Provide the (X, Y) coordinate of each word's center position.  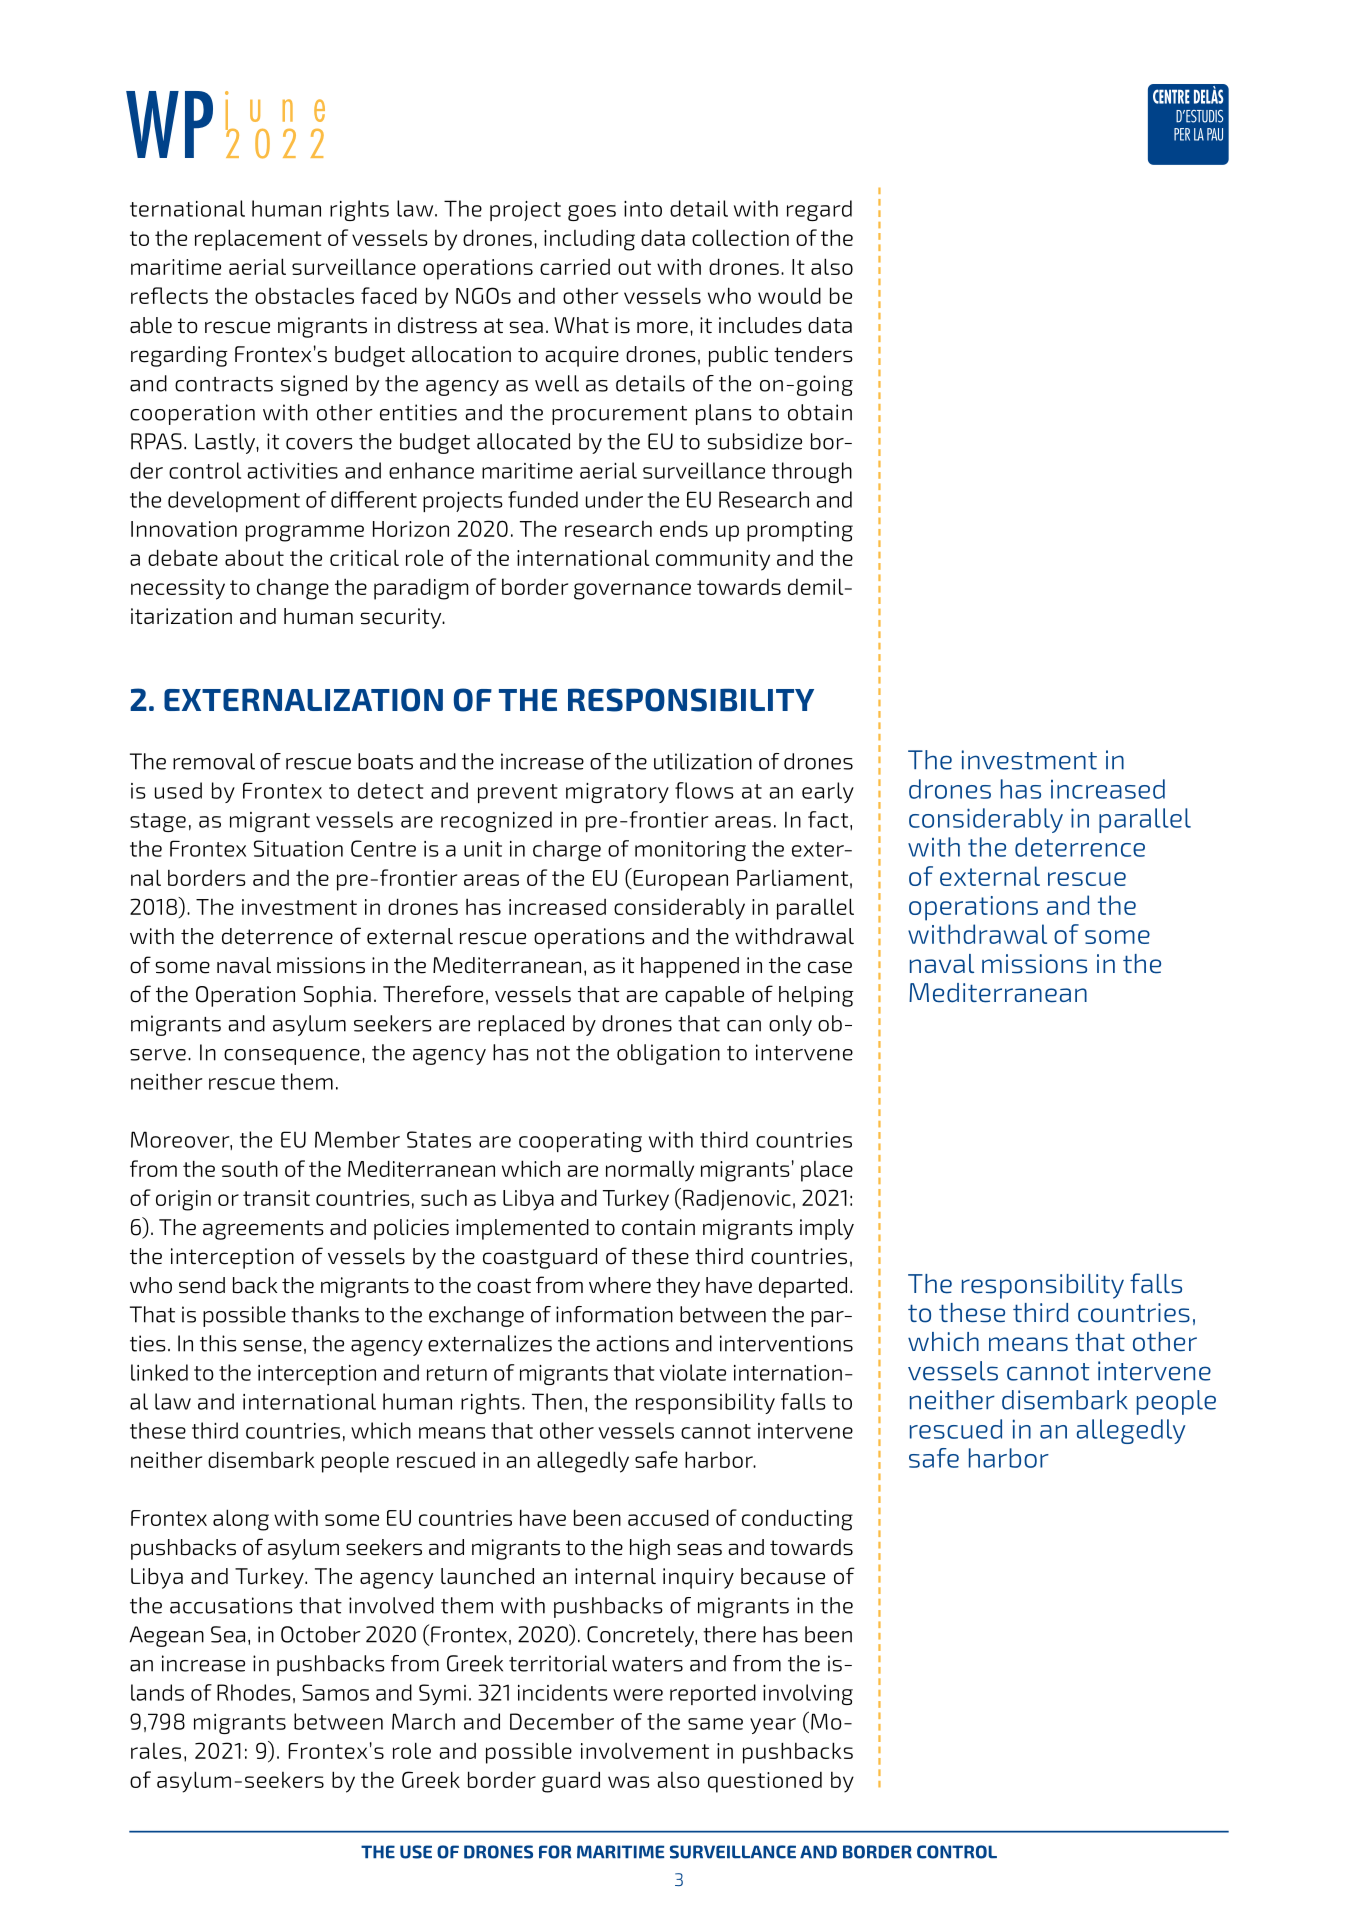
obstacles (304, 295)
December (562, 1721)
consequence (292, 1057)
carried (575, 267)
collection (740, 237)
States (439, 1139)
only (790, 1025)
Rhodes (254, 1692)
